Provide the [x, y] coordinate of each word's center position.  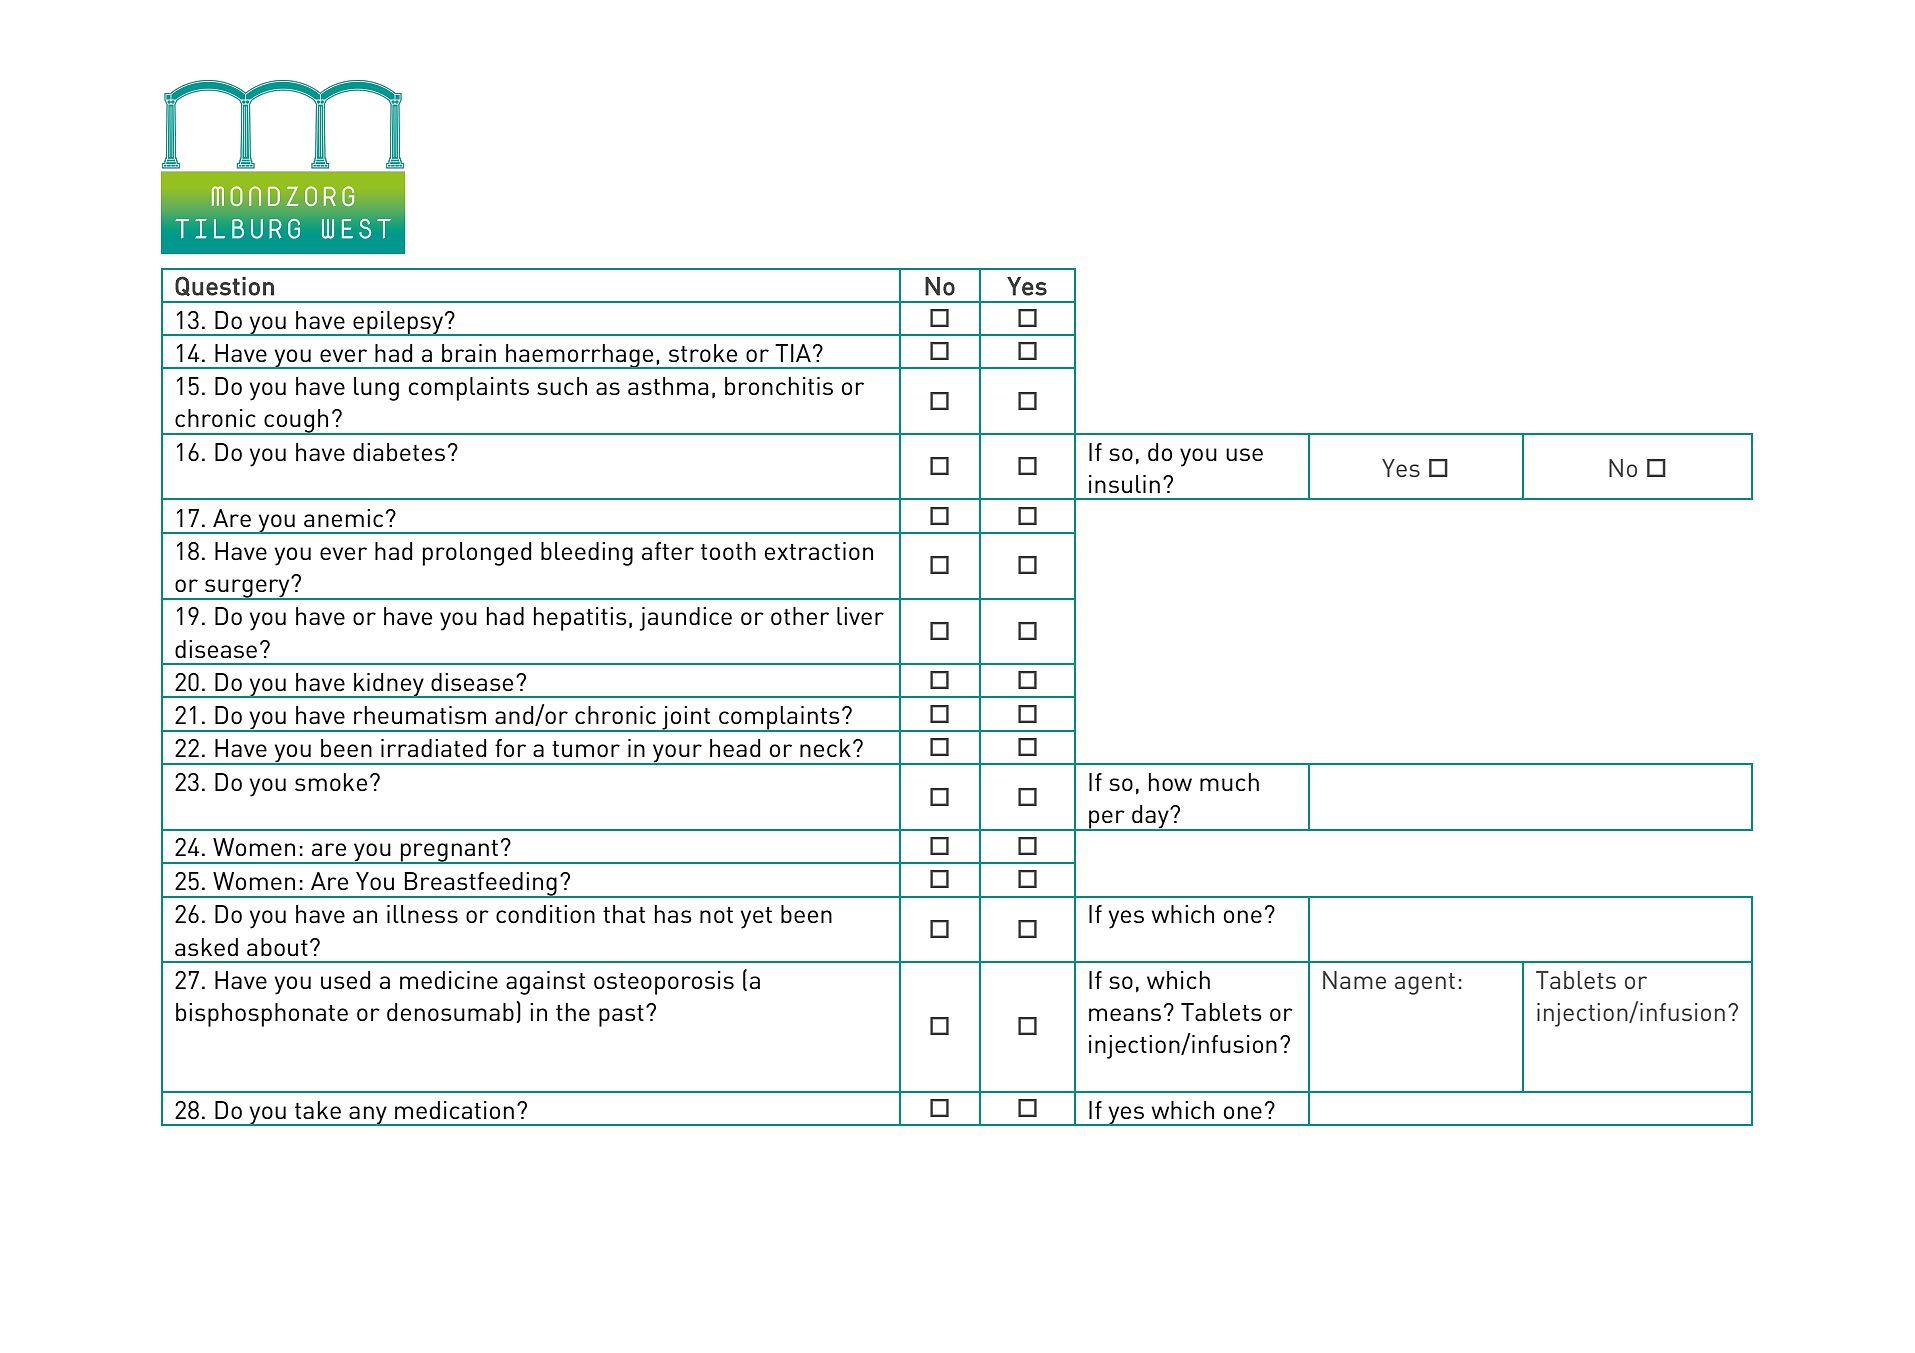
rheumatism [420, 715]
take [318, 1110]
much [1229, 782]
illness [422, 914]
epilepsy [398, 323]
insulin [1124, 484]
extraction [819, 551]
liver [860, 616]
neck [825, 748]
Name [1354, 980]
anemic [343, 518]
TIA [793, 353]
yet [756, 918]
